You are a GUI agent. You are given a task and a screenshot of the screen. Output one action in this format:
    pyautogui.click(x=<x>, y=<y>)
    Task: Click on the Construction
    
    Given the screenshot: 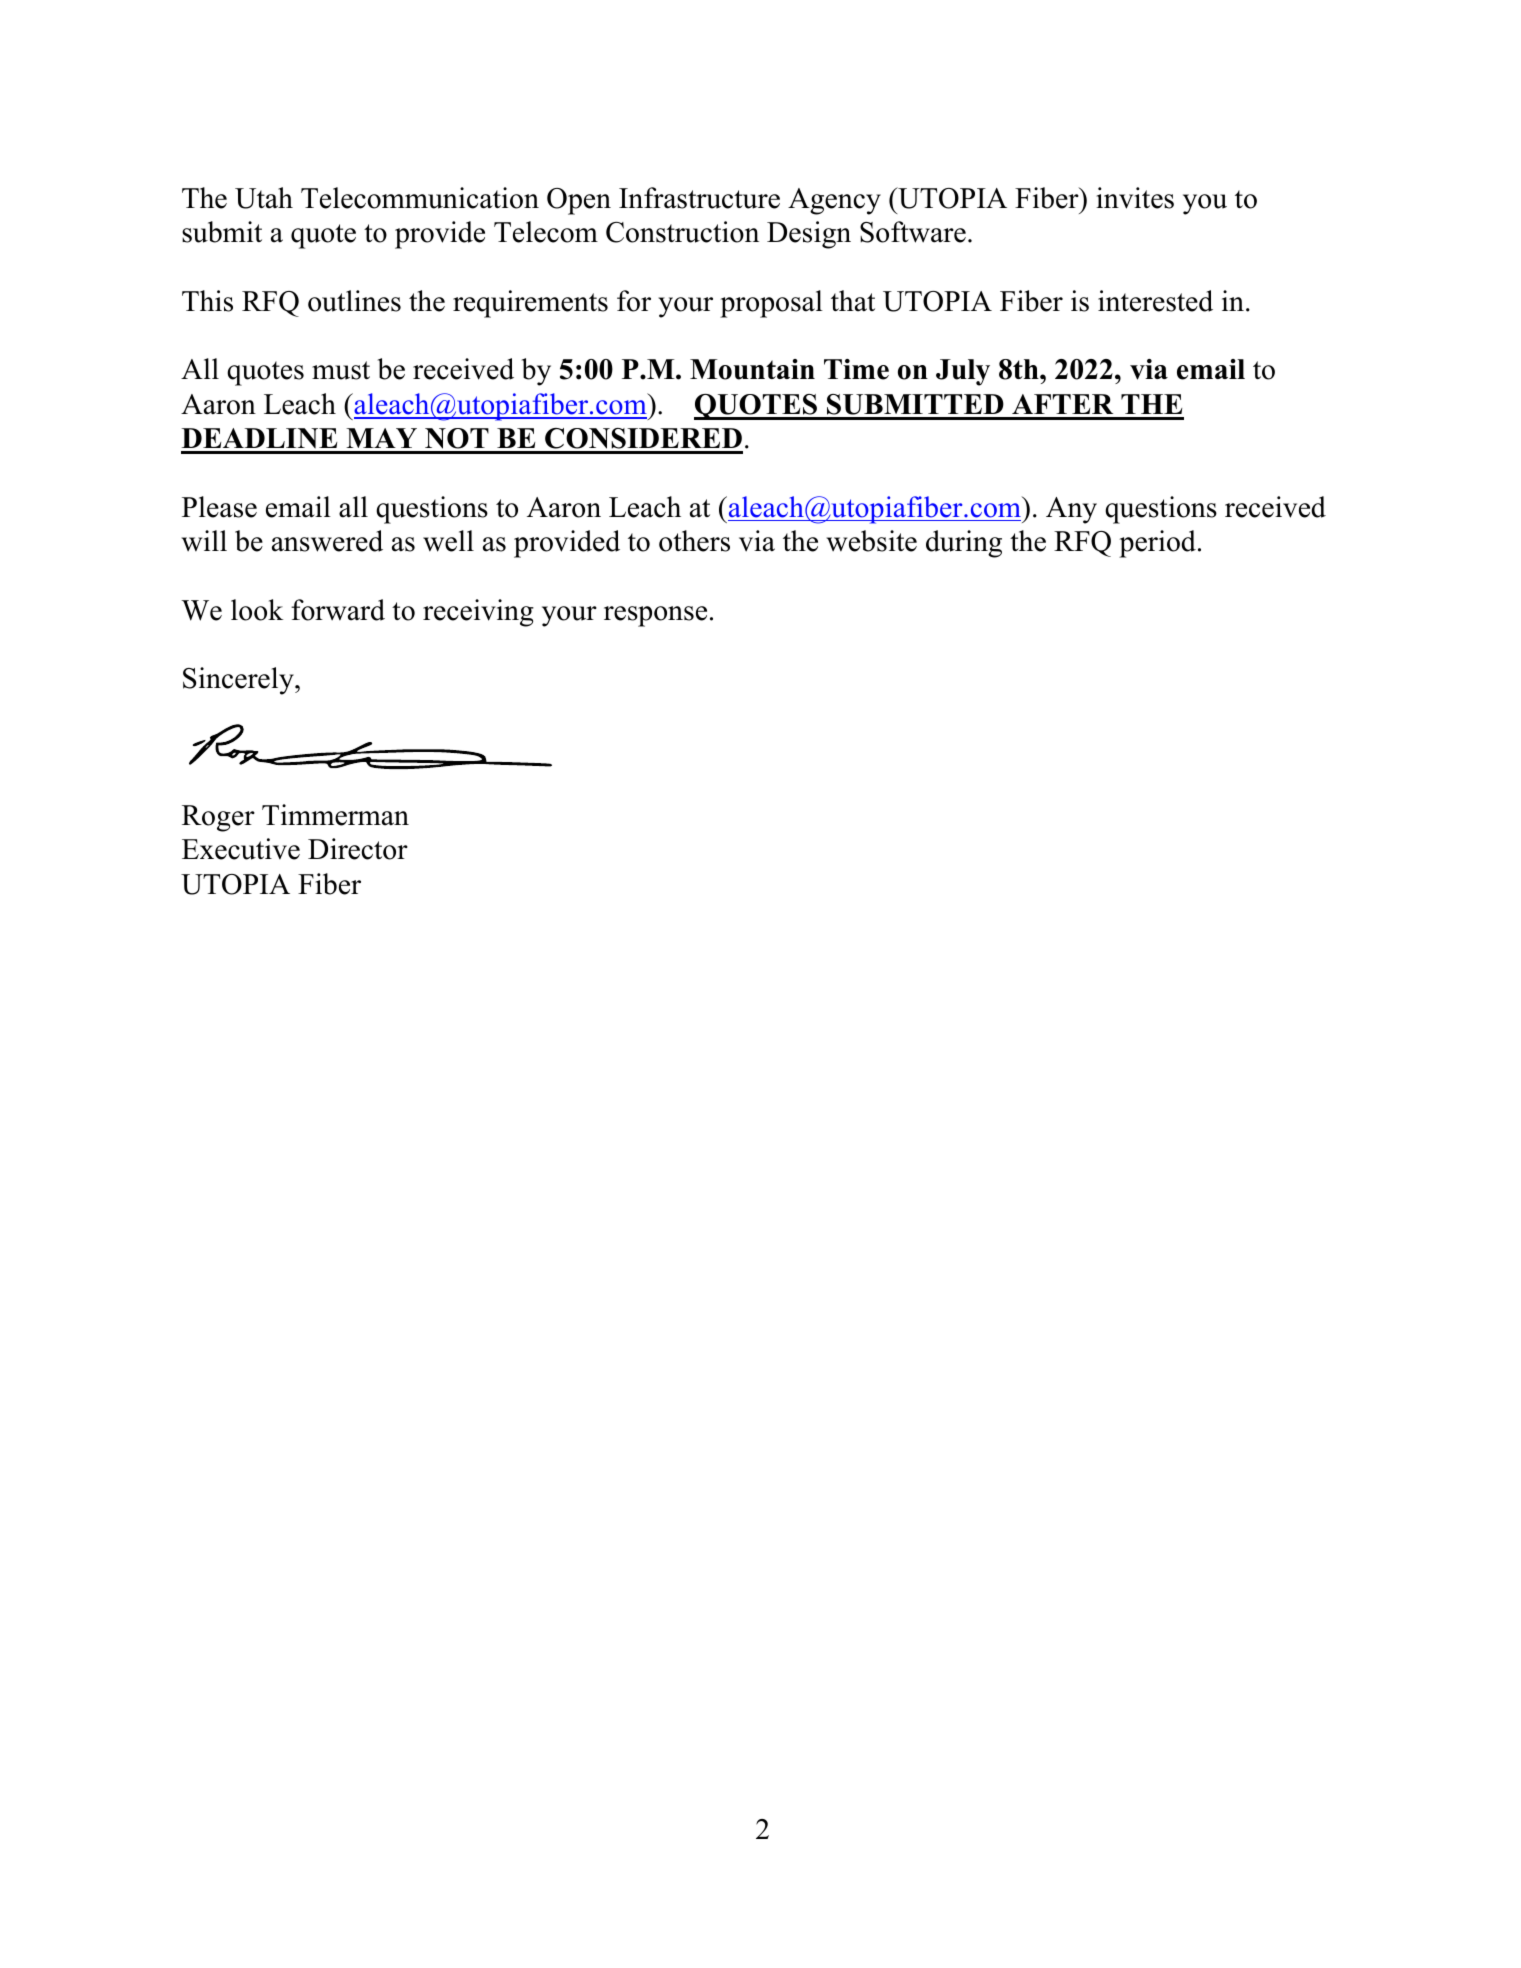 What is the action you would take?
    pyautogui.click(x=682, y=232)
